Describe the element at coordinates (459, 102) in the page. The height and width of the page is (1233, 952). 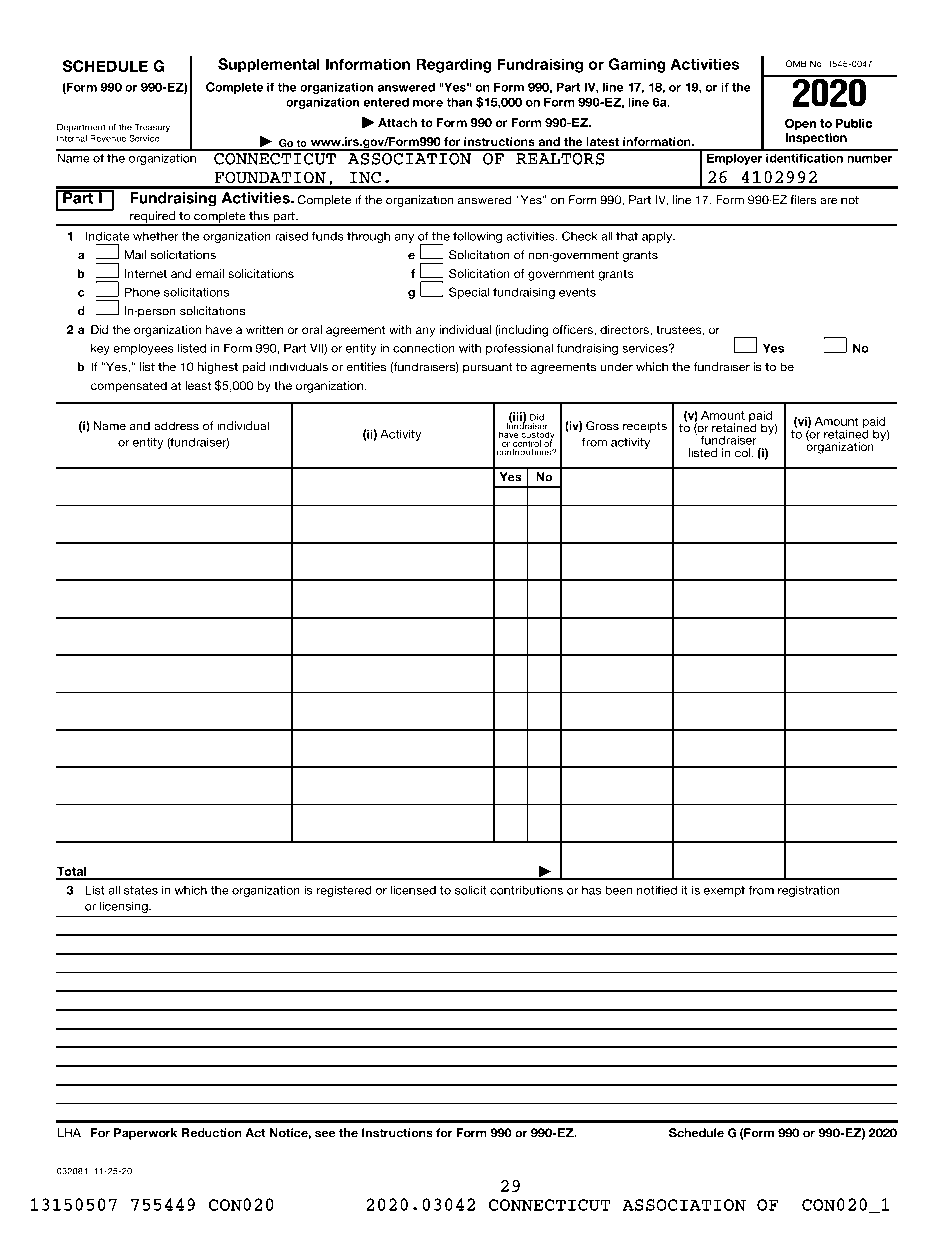
I see `than` at that location.
